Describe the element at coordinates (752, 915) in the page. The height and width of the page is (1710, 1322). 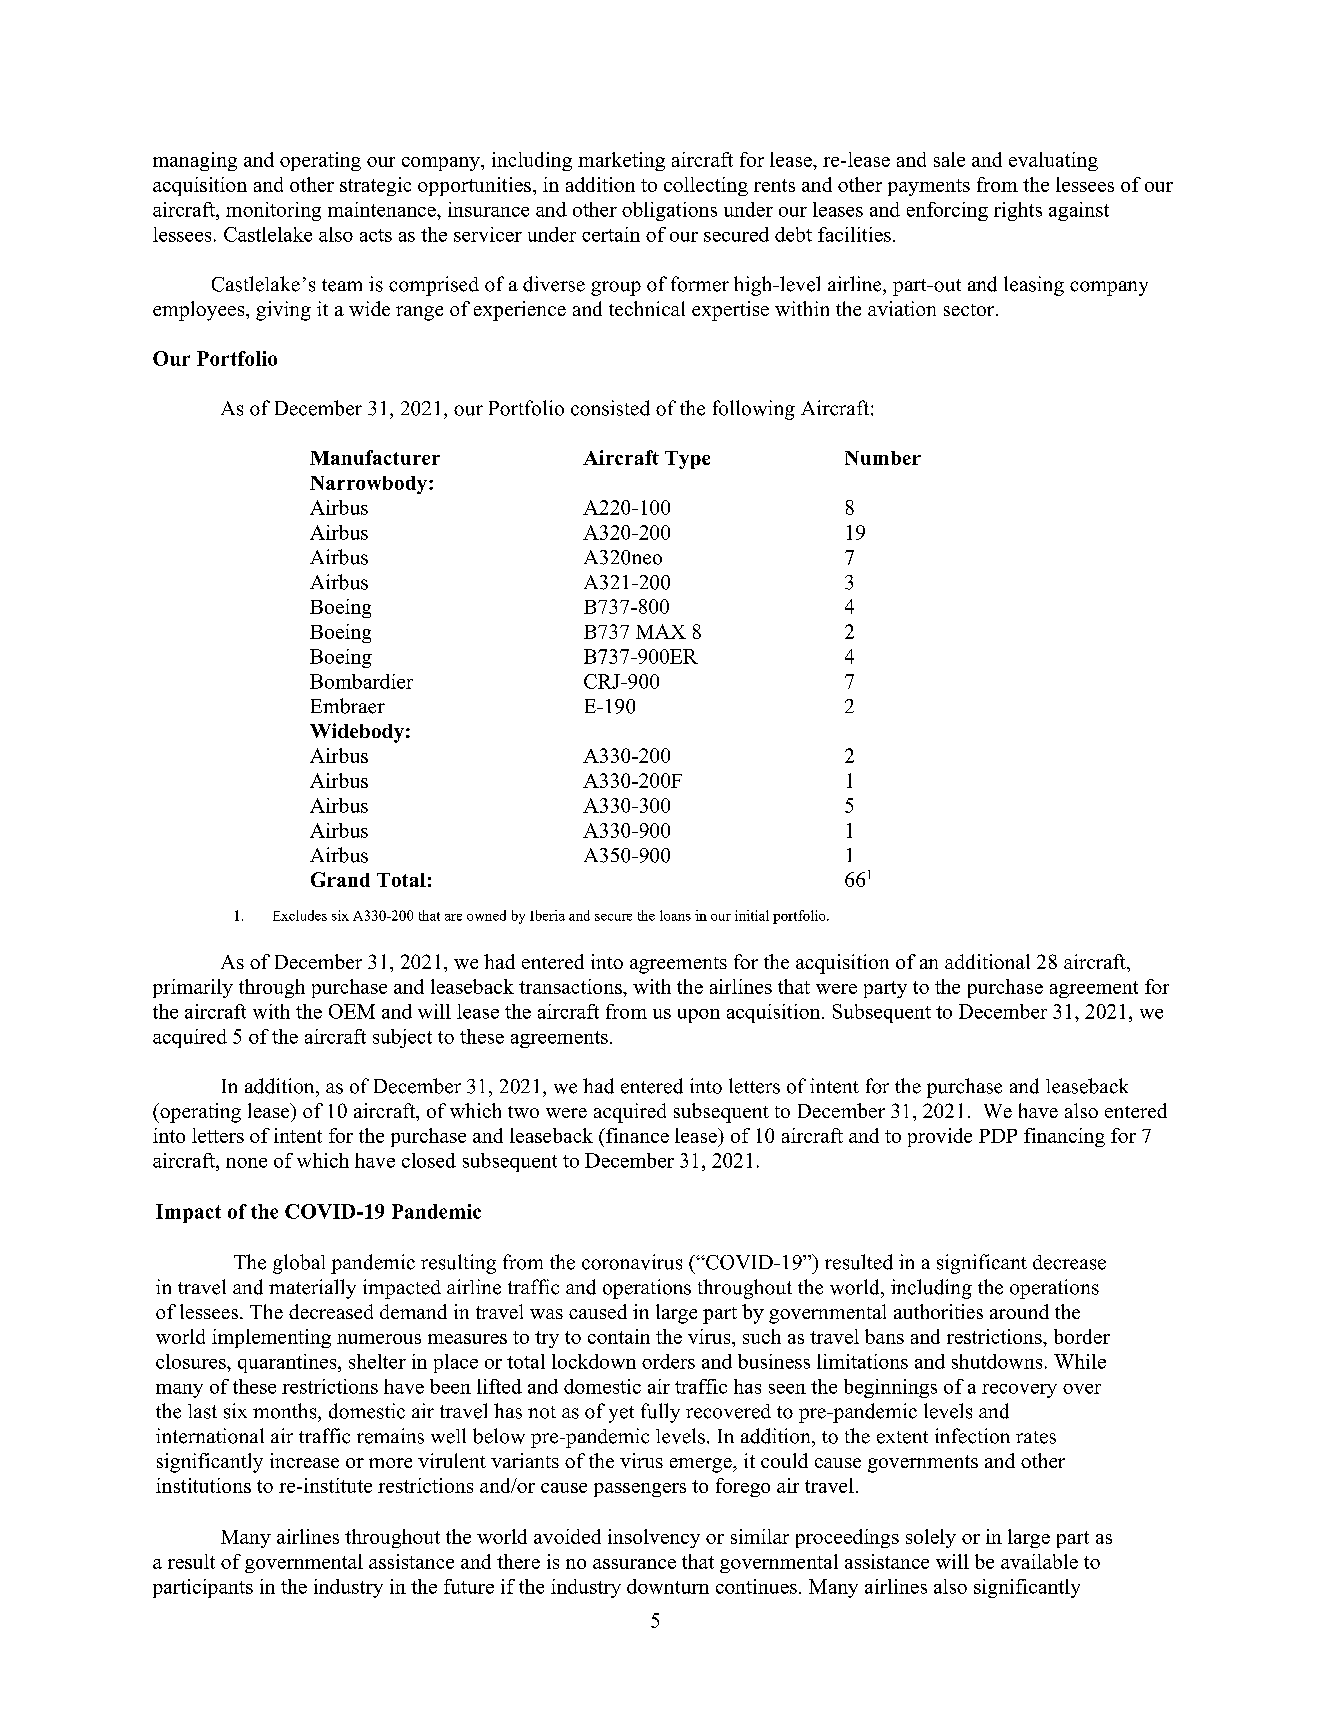
I see `initial` at that location.
